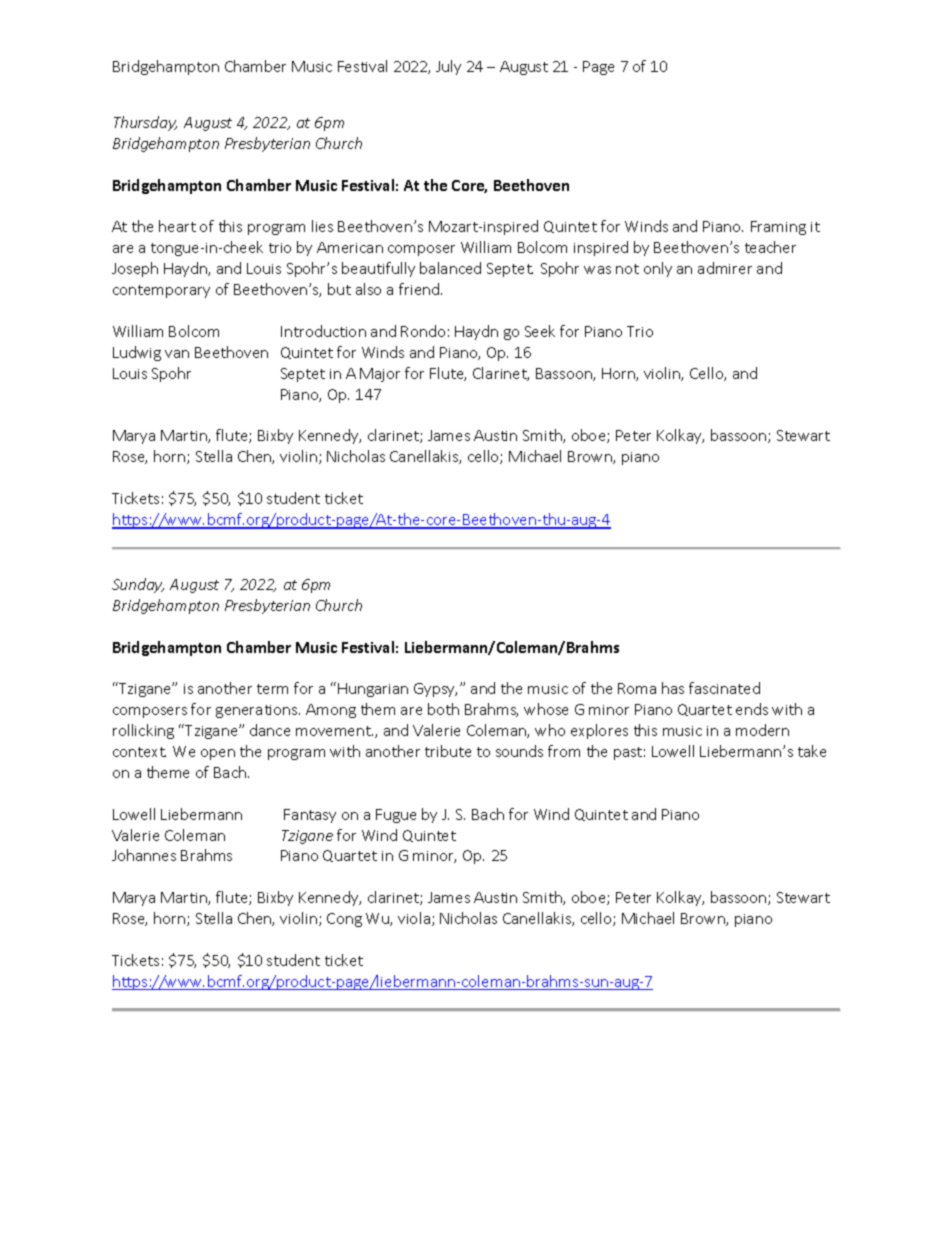  What do you see at coordinates (145, 123) in the screenshot?
I see `Thursday` at bounding box center [145, 123].
